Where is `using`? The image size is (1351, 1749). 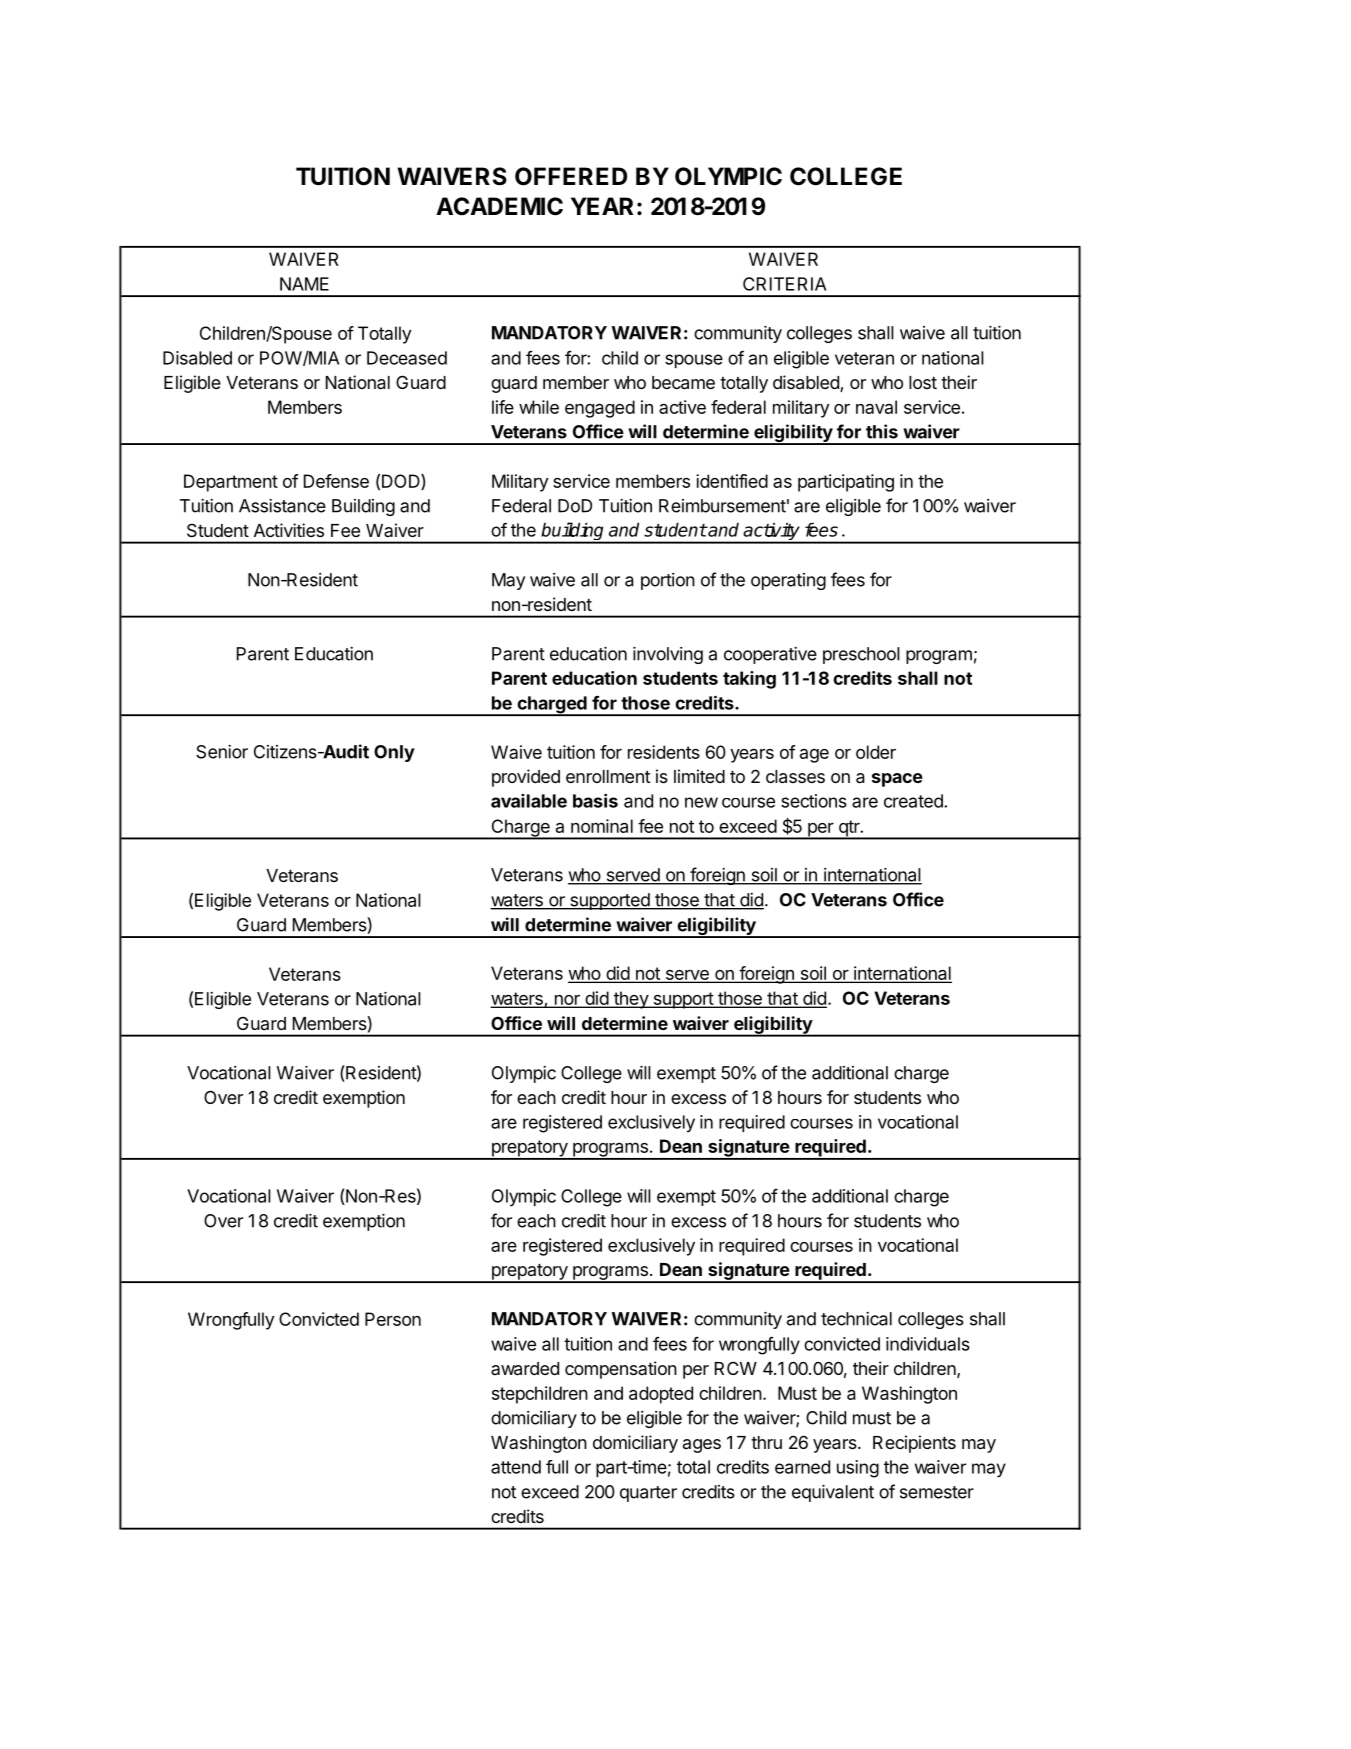
using is located at coordinates (858, 1469).
